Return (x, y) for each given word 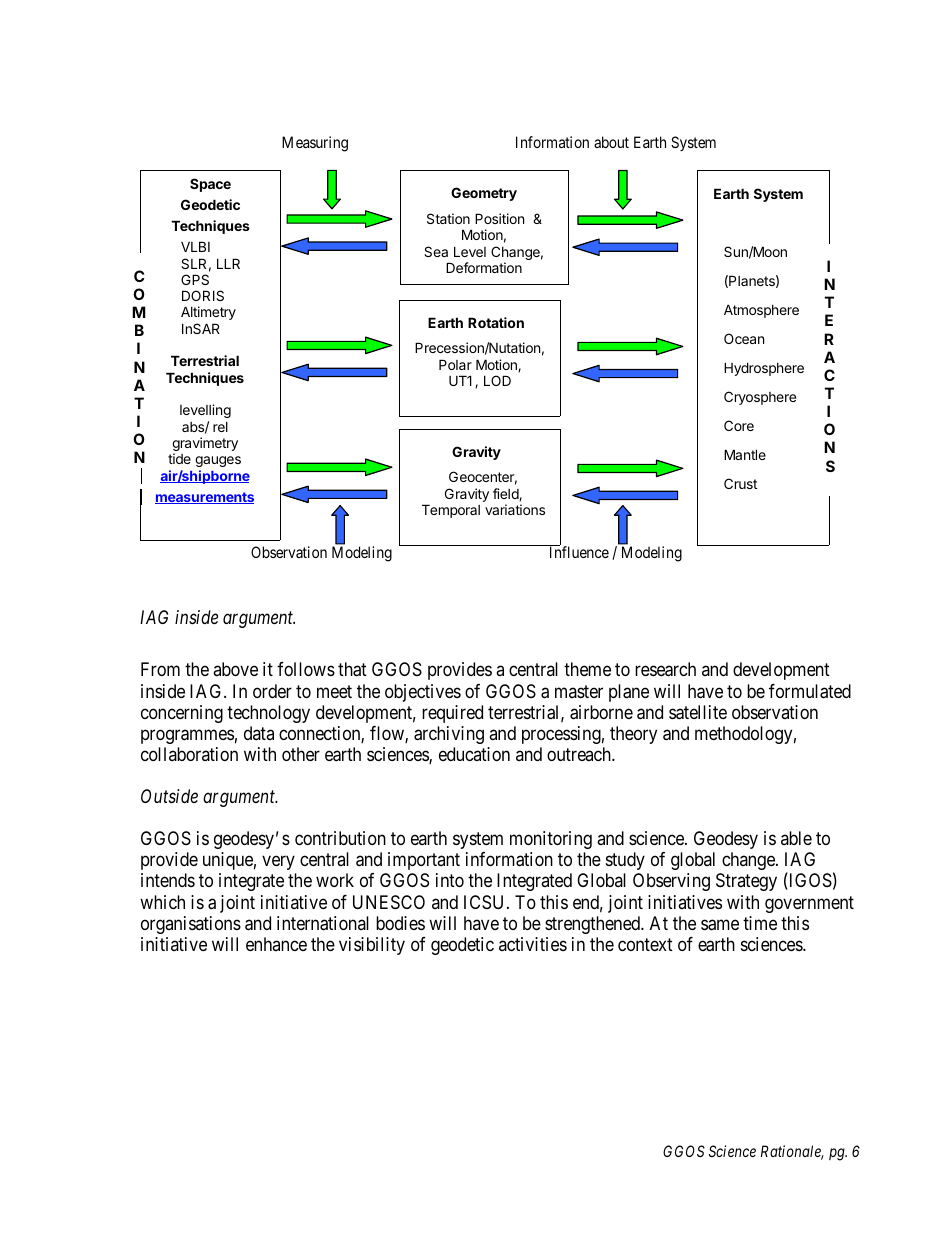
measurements (204, 498)
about (611, 142)
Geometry (484, 194)
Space (210, 185)
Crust (740, 483)
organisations (191, 925)
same (720, 925)
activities (533, 944)
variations (515, 509)
